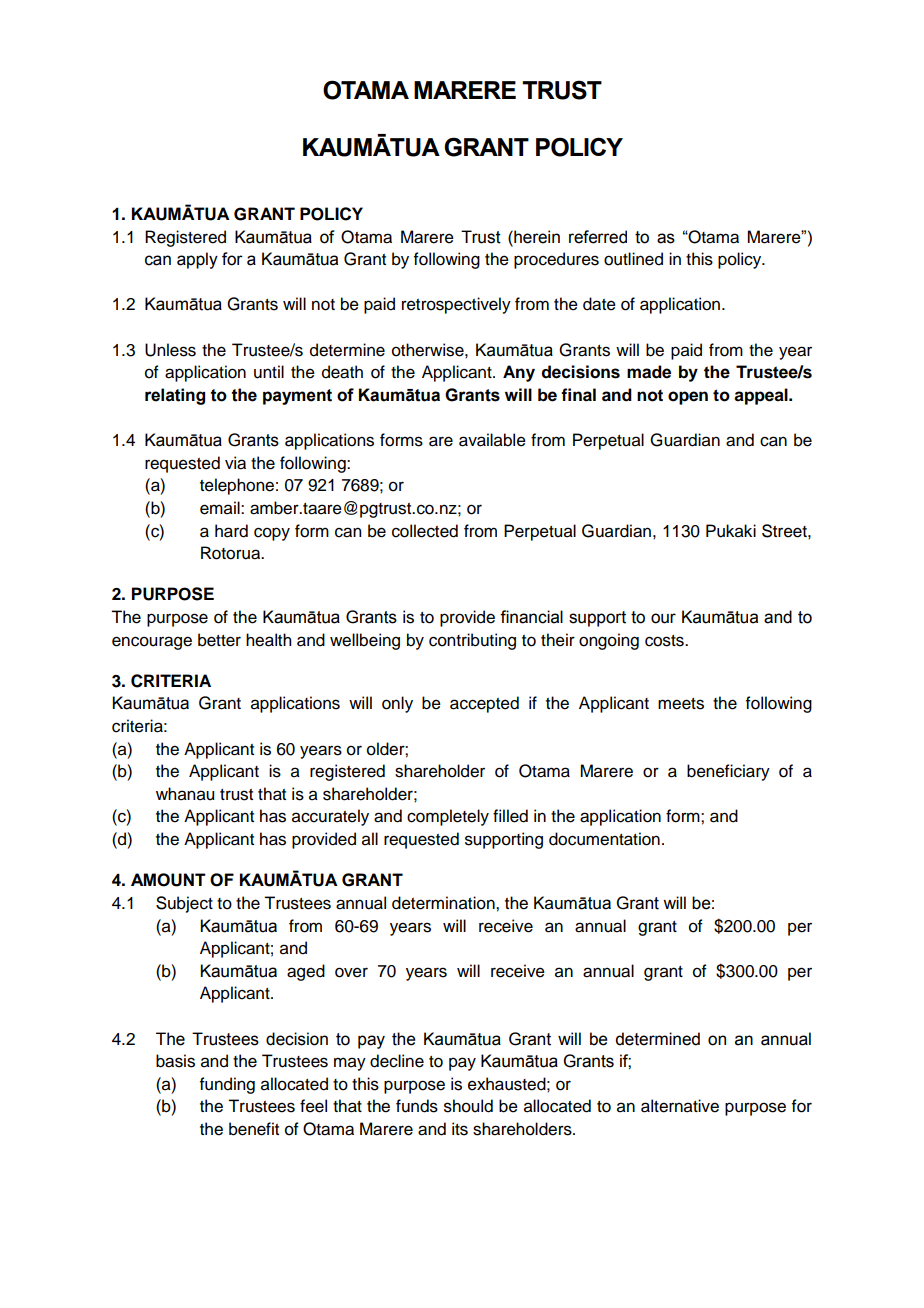 The height and width of the screenshot is (1308, 924). I want to click on available, so click(492, 440).
